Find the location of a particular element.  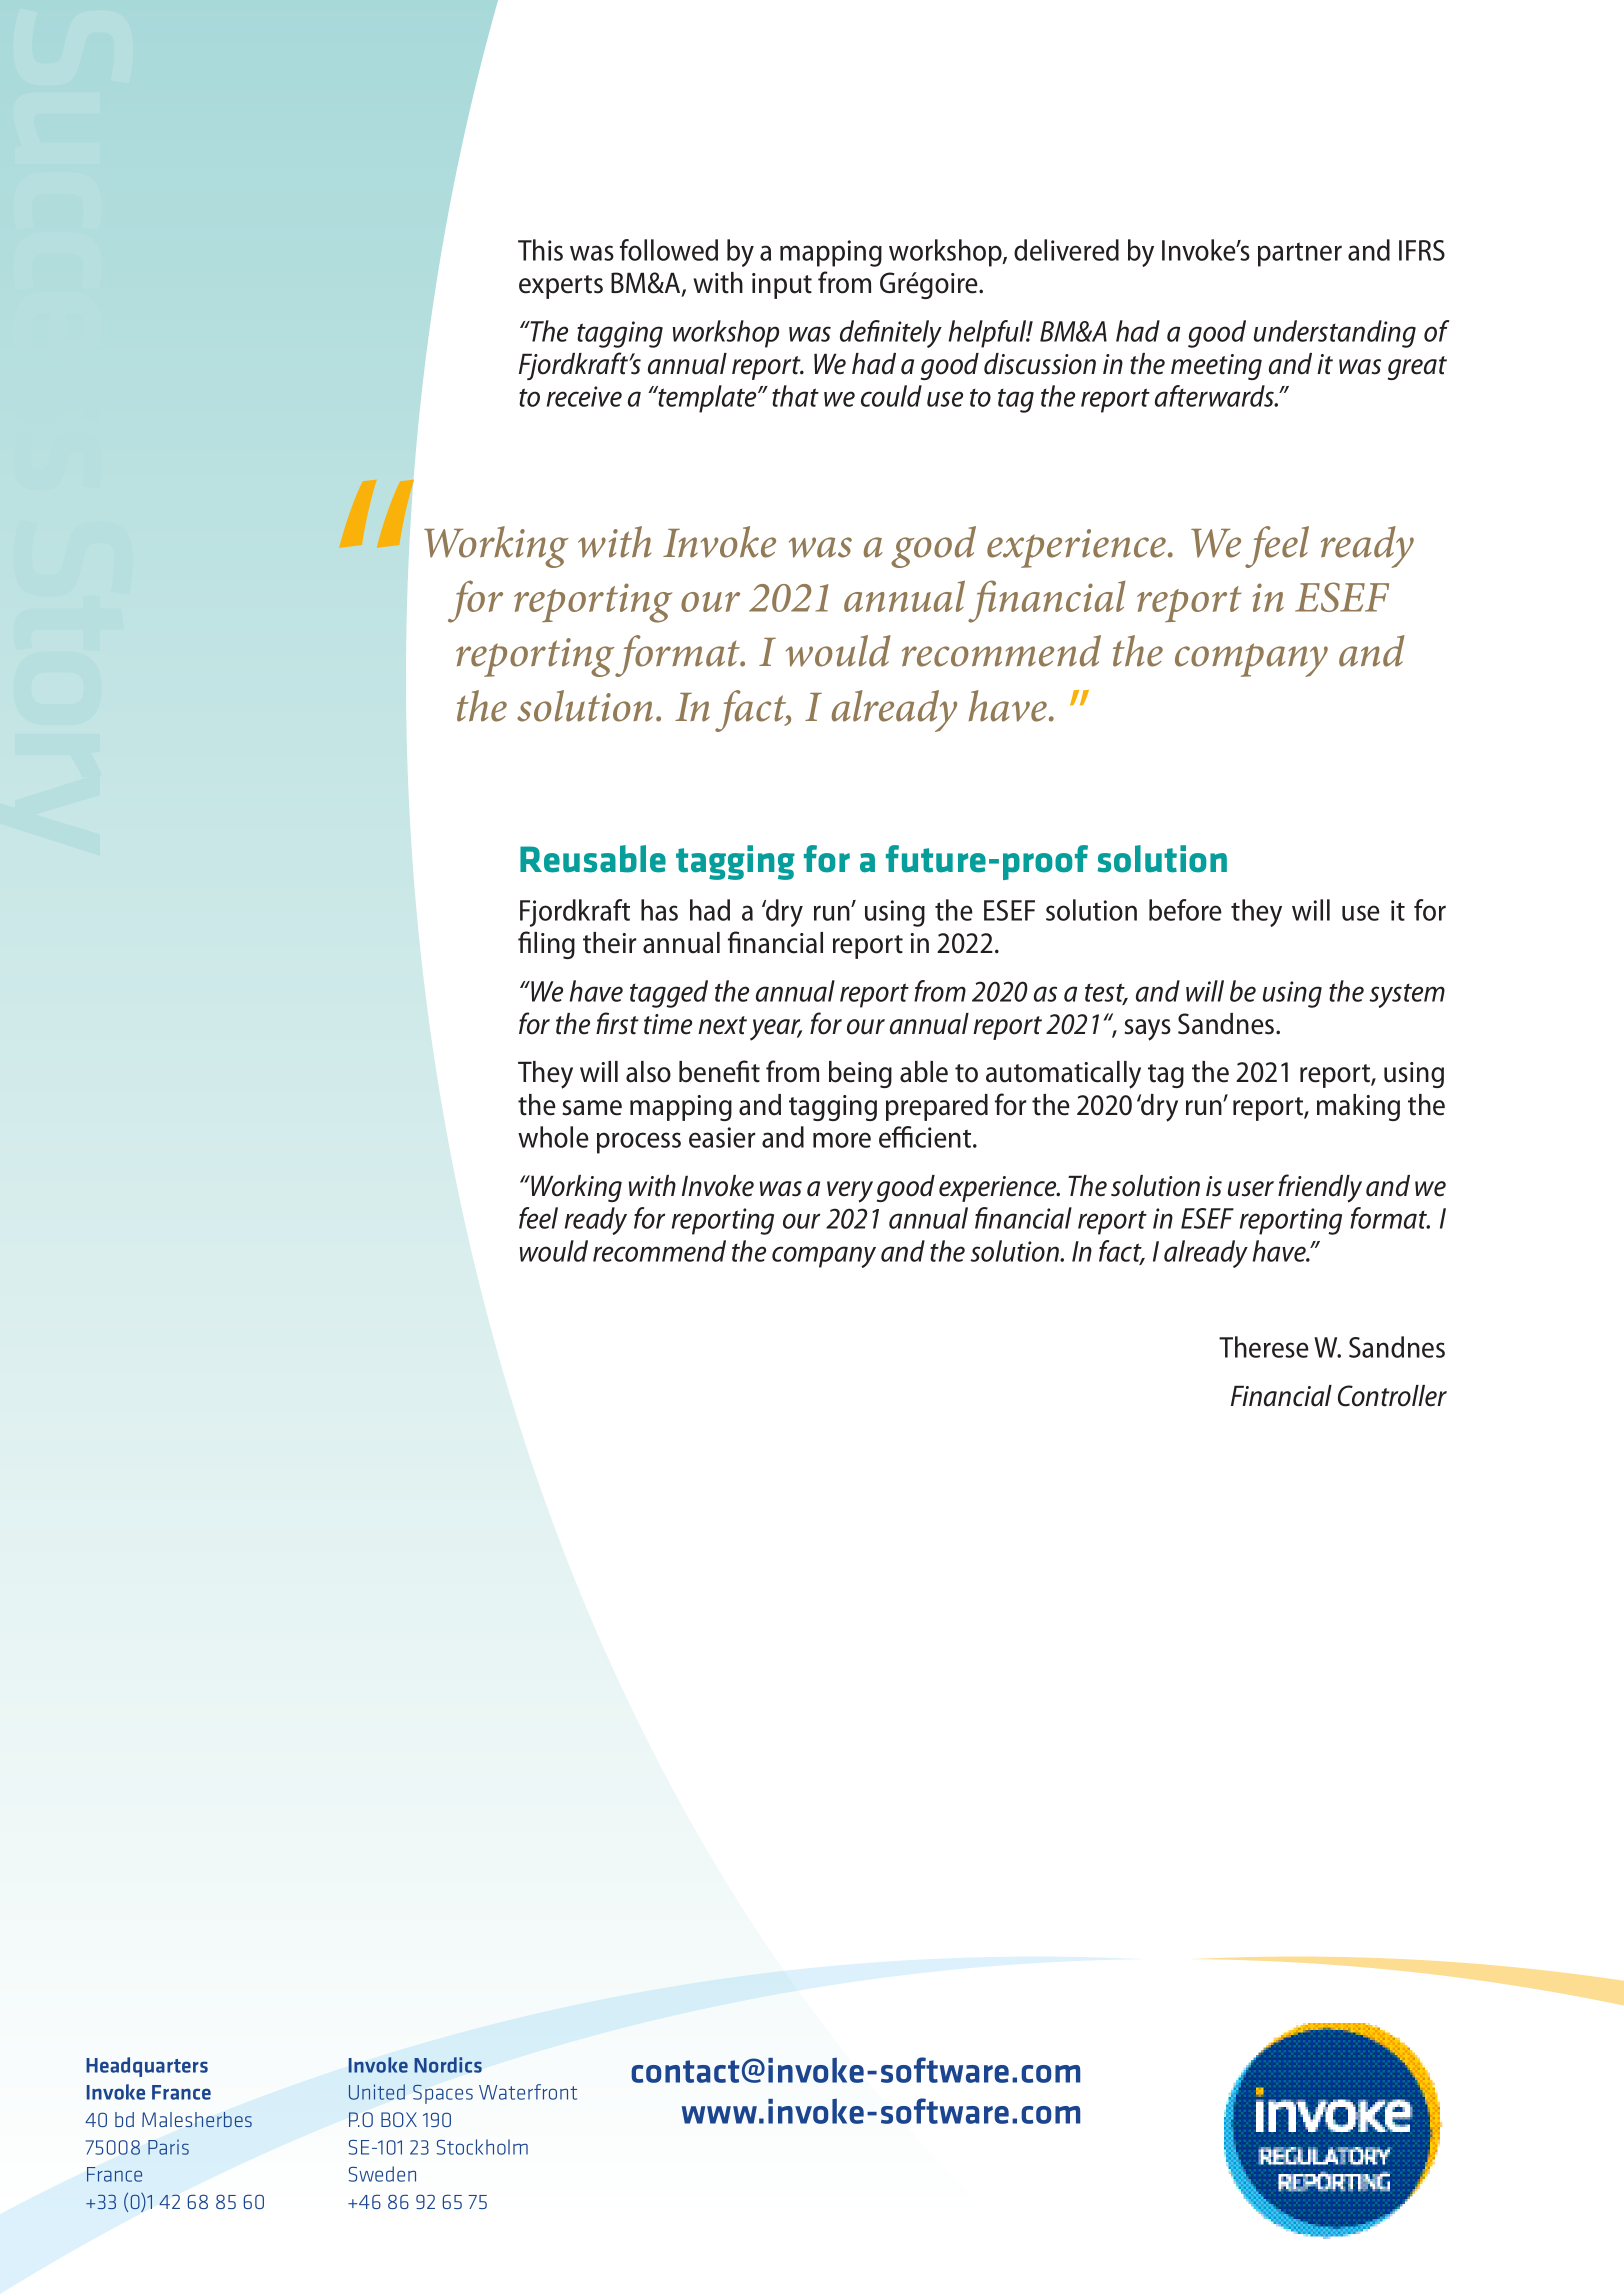

input is located at coordinates (782, 286).
